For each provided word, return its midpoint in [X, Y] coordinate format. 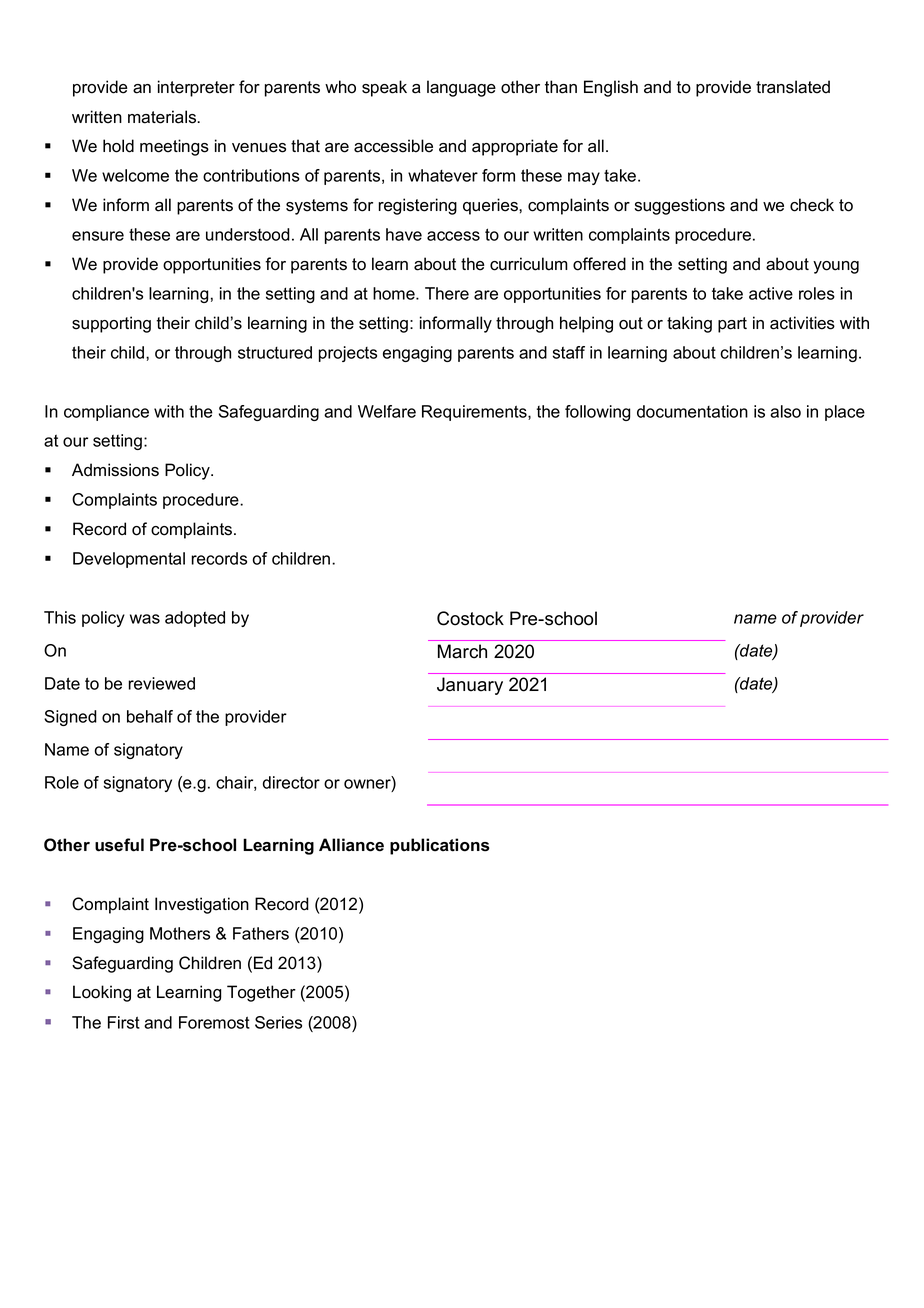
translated [793, 87]
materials [163, 117]
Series [278, 1022]
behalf [150, 716]
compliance [106, 413]
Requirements [475, 413]
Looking [102, 993]
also [785, 411]
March [462, 651]
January [470, 686]
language [461, 88]
